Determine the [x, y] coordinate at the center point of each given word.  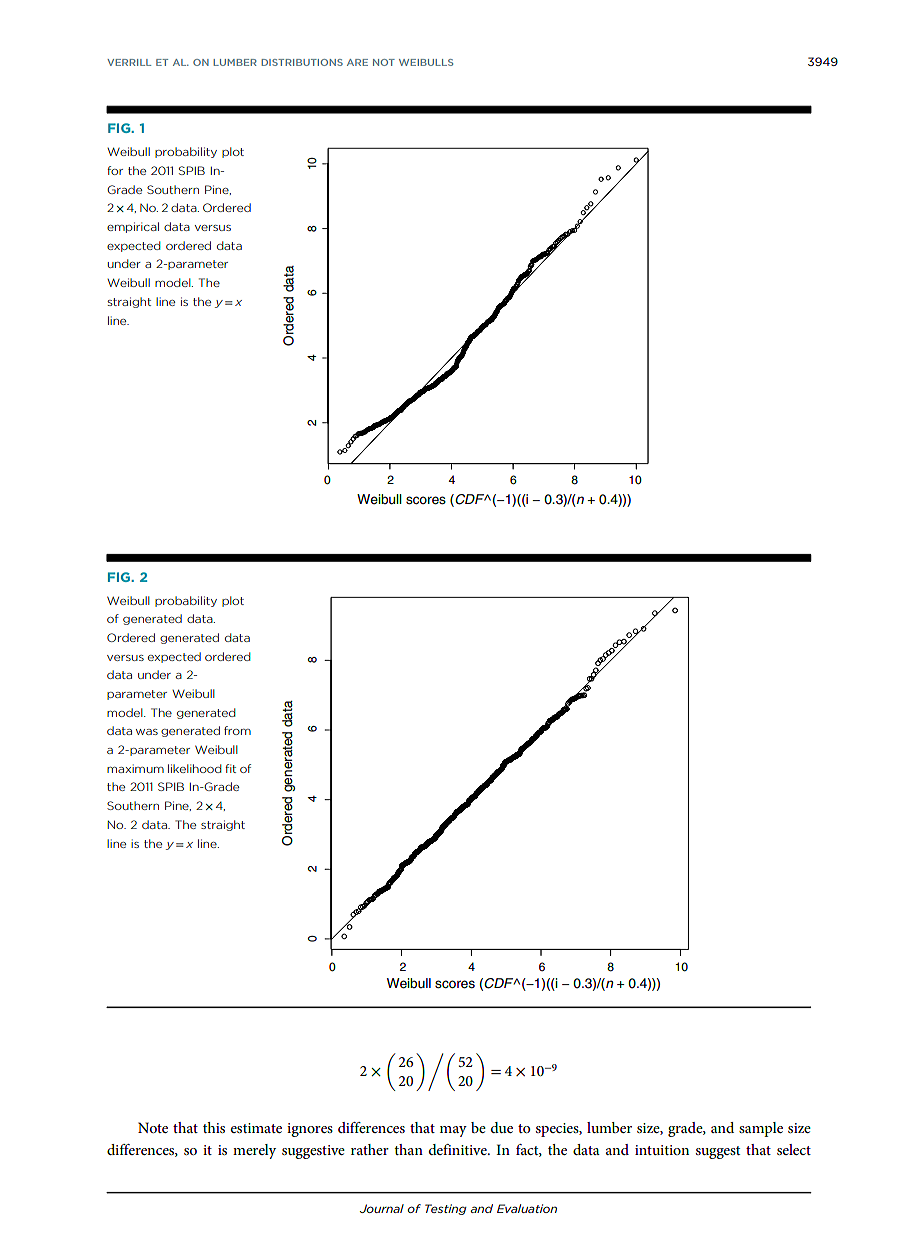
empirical [133, 227]
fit [230, 768]
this [214, 1127]
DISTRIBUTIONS [302, 62]
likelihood [195, 768]
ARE [357, 62]
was [147, 732]
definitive [459, 1149]
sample [761, 1129]
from [237, 730]
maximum [135, 768]
